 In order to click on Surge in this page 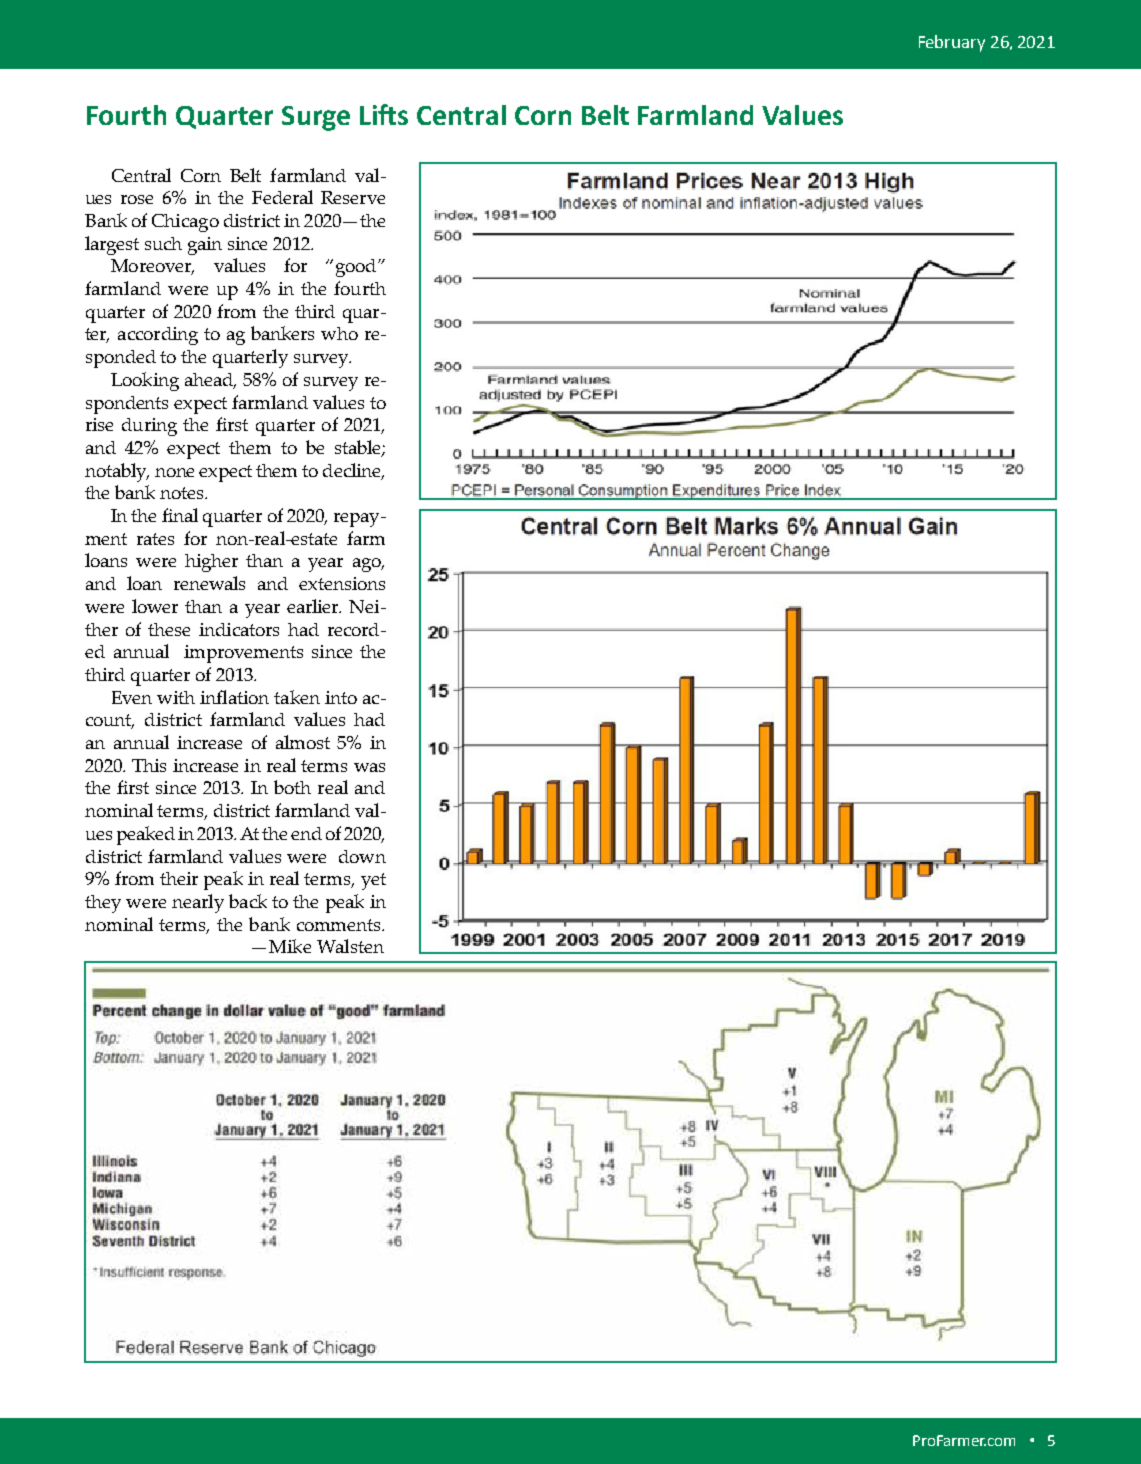, I will do `click(316, 118)`.
